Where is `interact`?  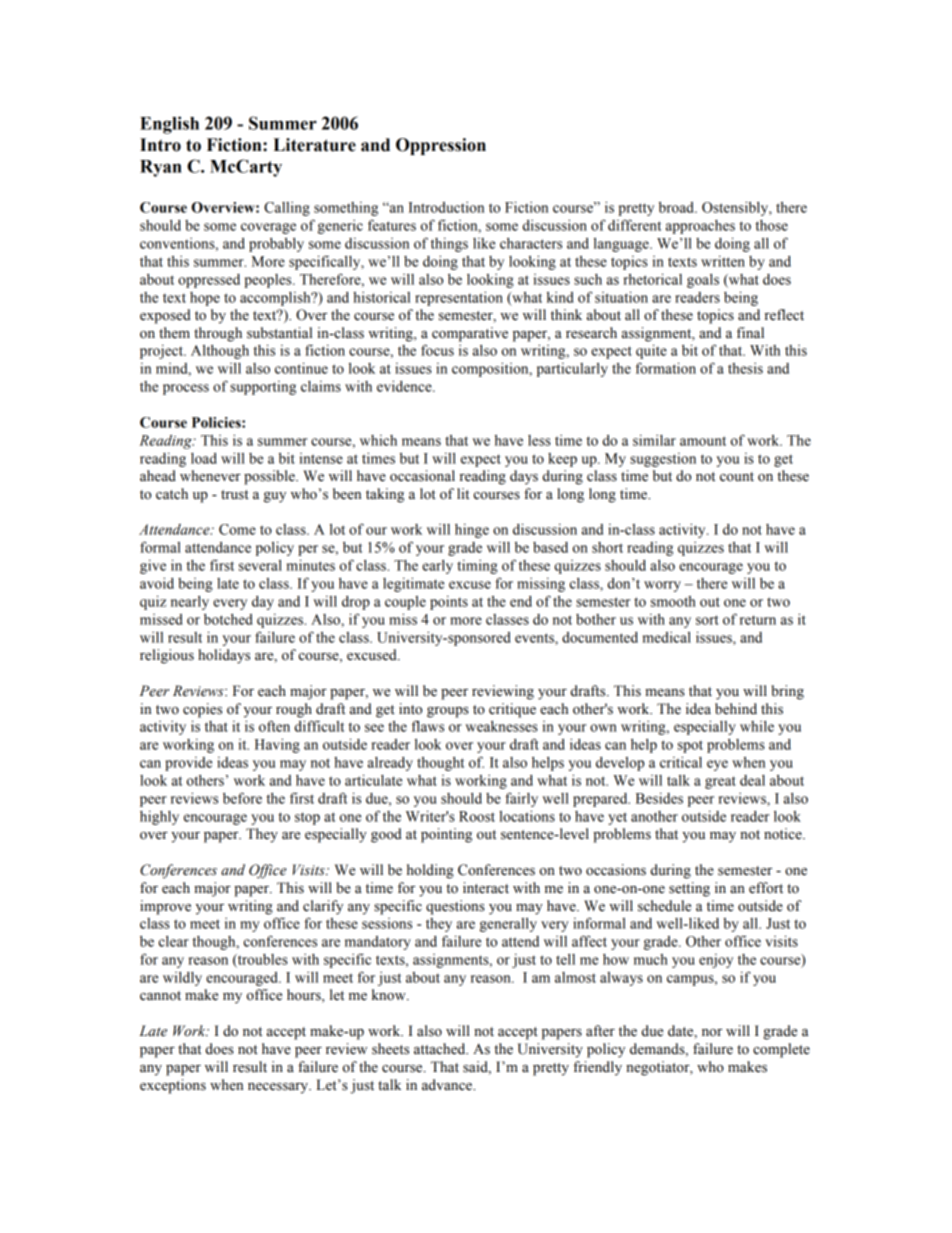 interact is located at coordinates (486, 888).
